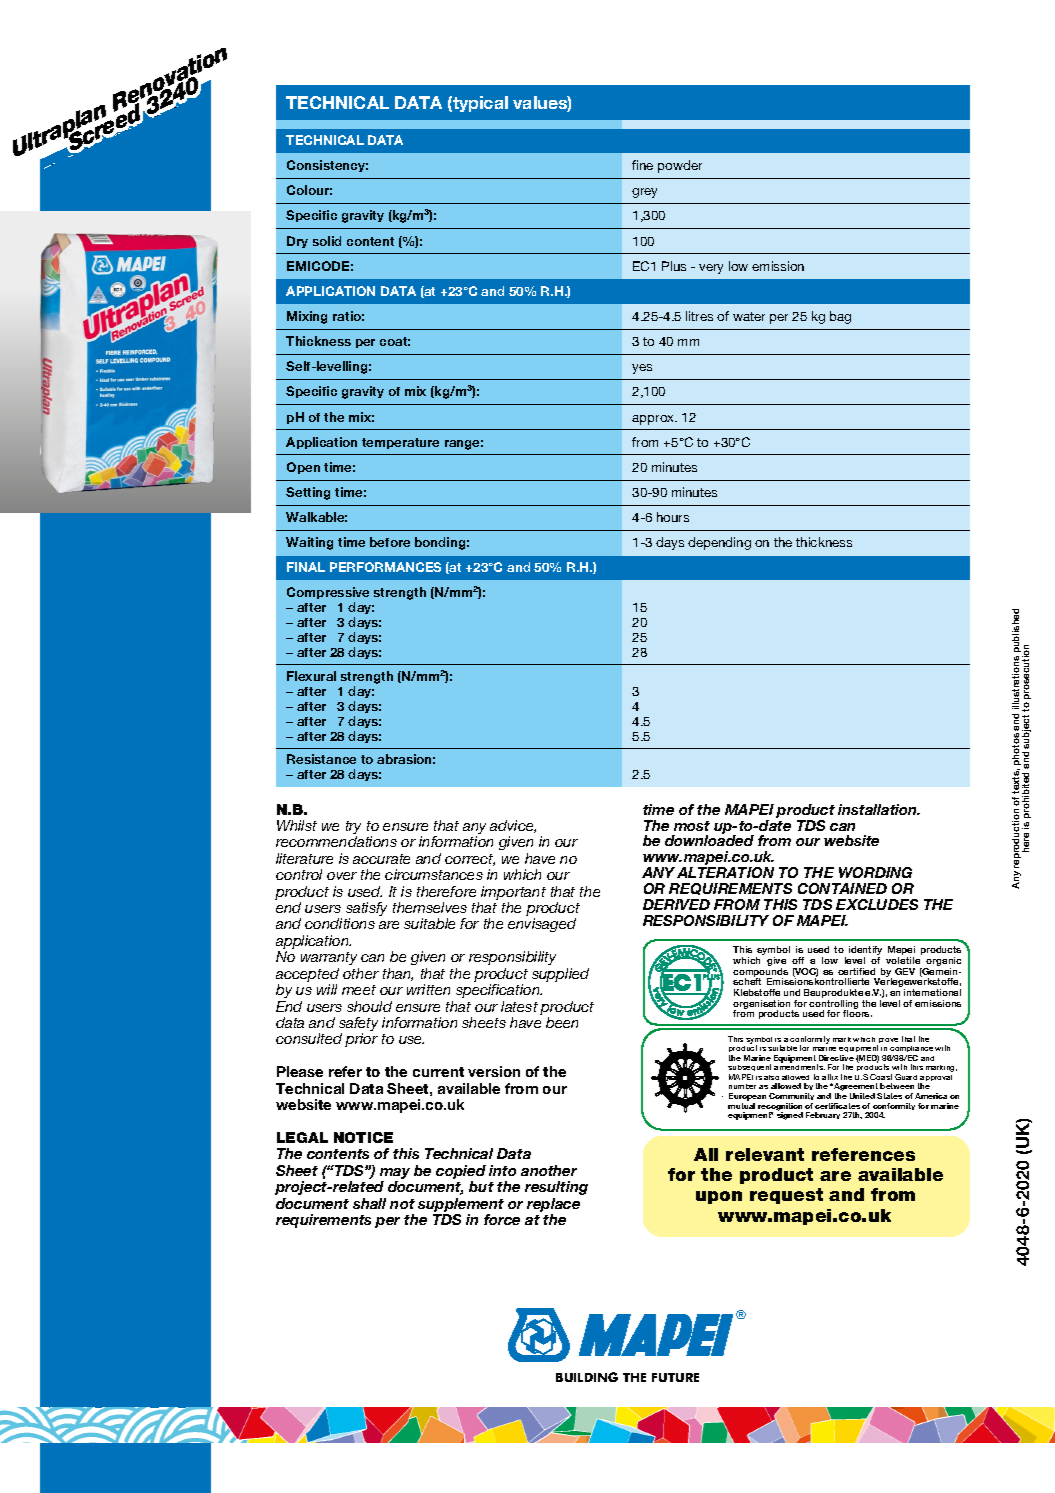  Describe the element at coordinates (856, 971) in the screenshot. I see `certified` at that location.
